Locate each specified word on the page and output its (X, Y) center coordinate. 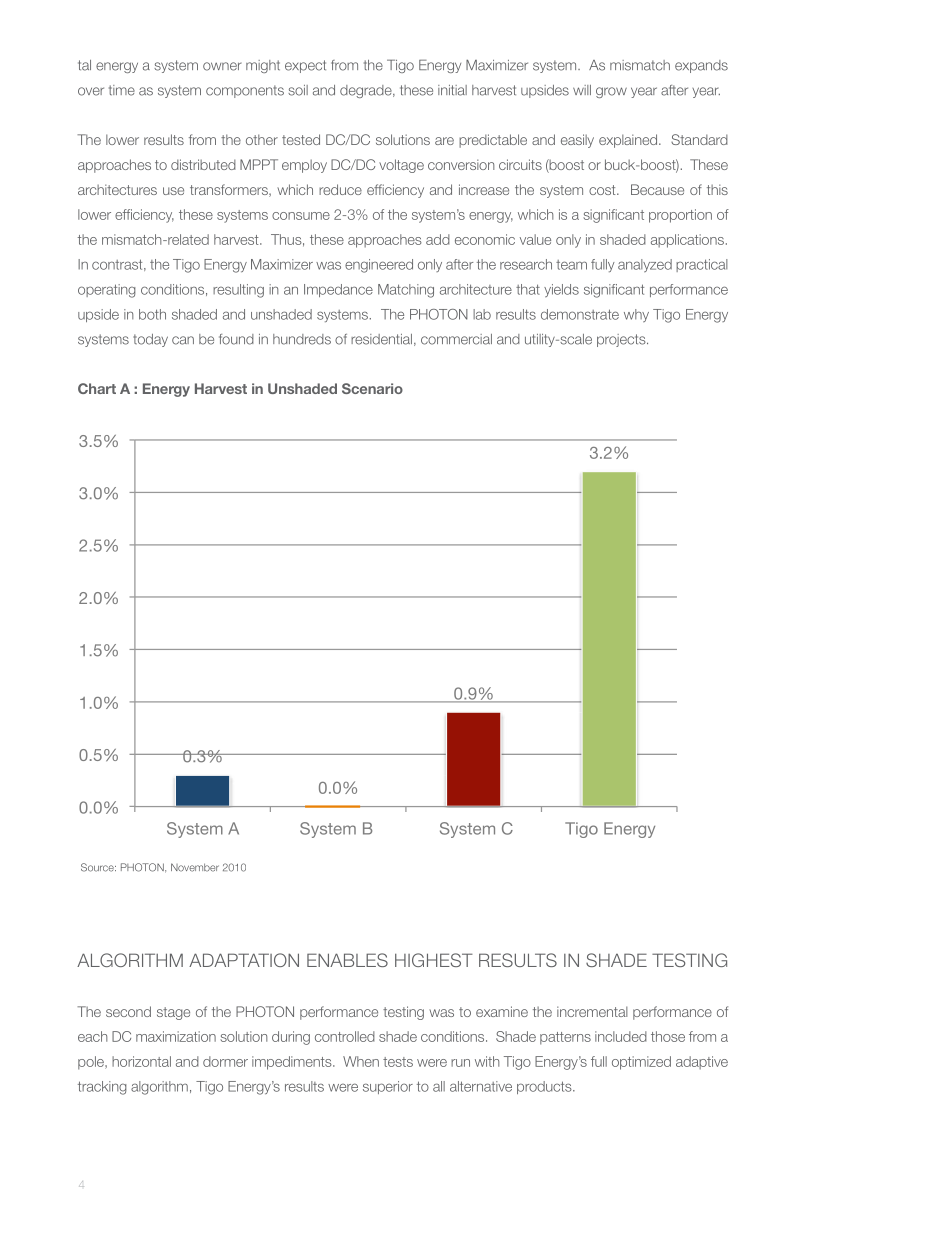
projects (622, 340)
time (122, 90)
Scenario (372, 388)
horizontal (141, 1061)
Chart (97, 388)
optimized (641, 1063)
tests (398, 1062)
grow (611, 92)
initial (452, 90)
